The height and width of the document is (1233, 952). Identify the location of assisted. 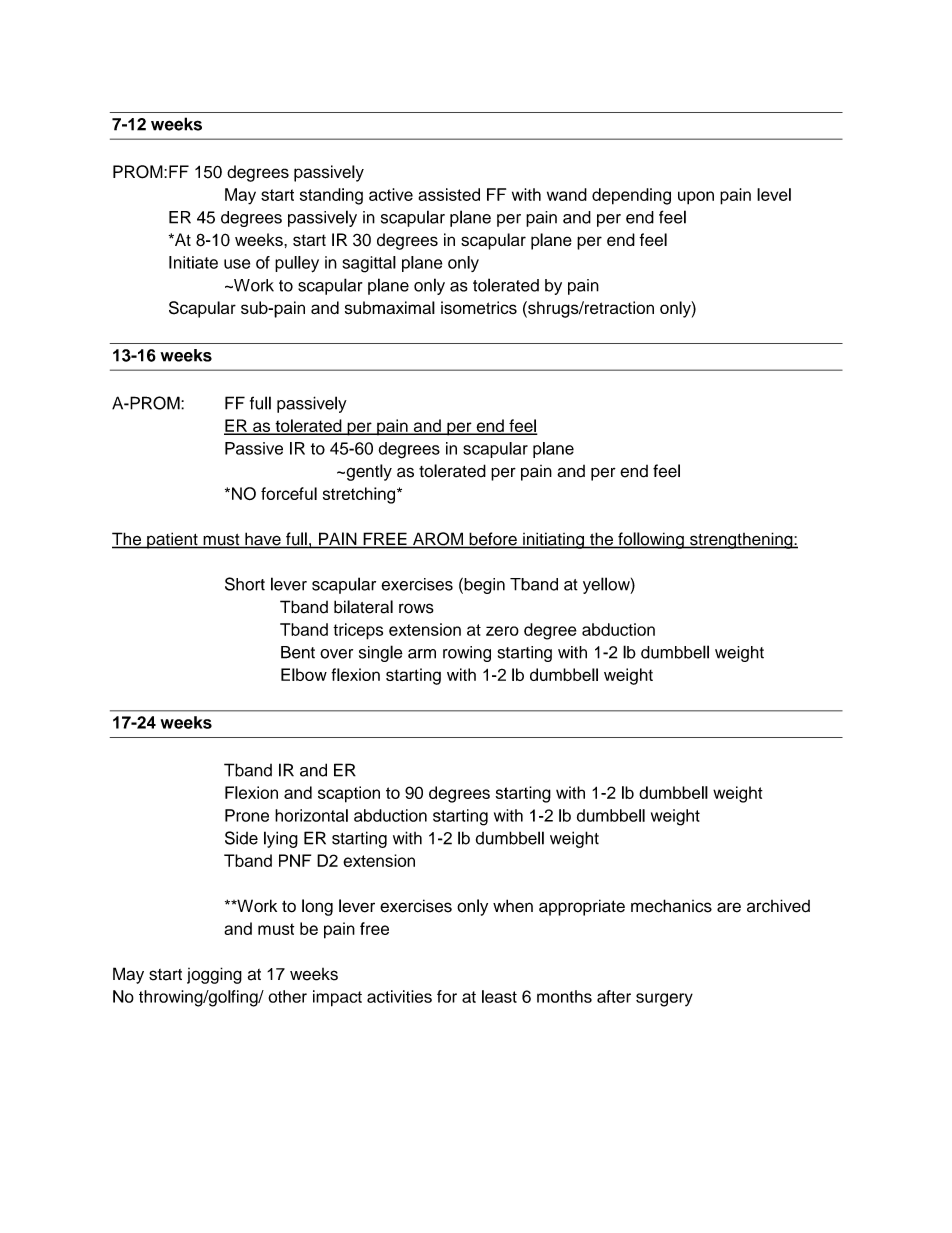
(449, 194).
